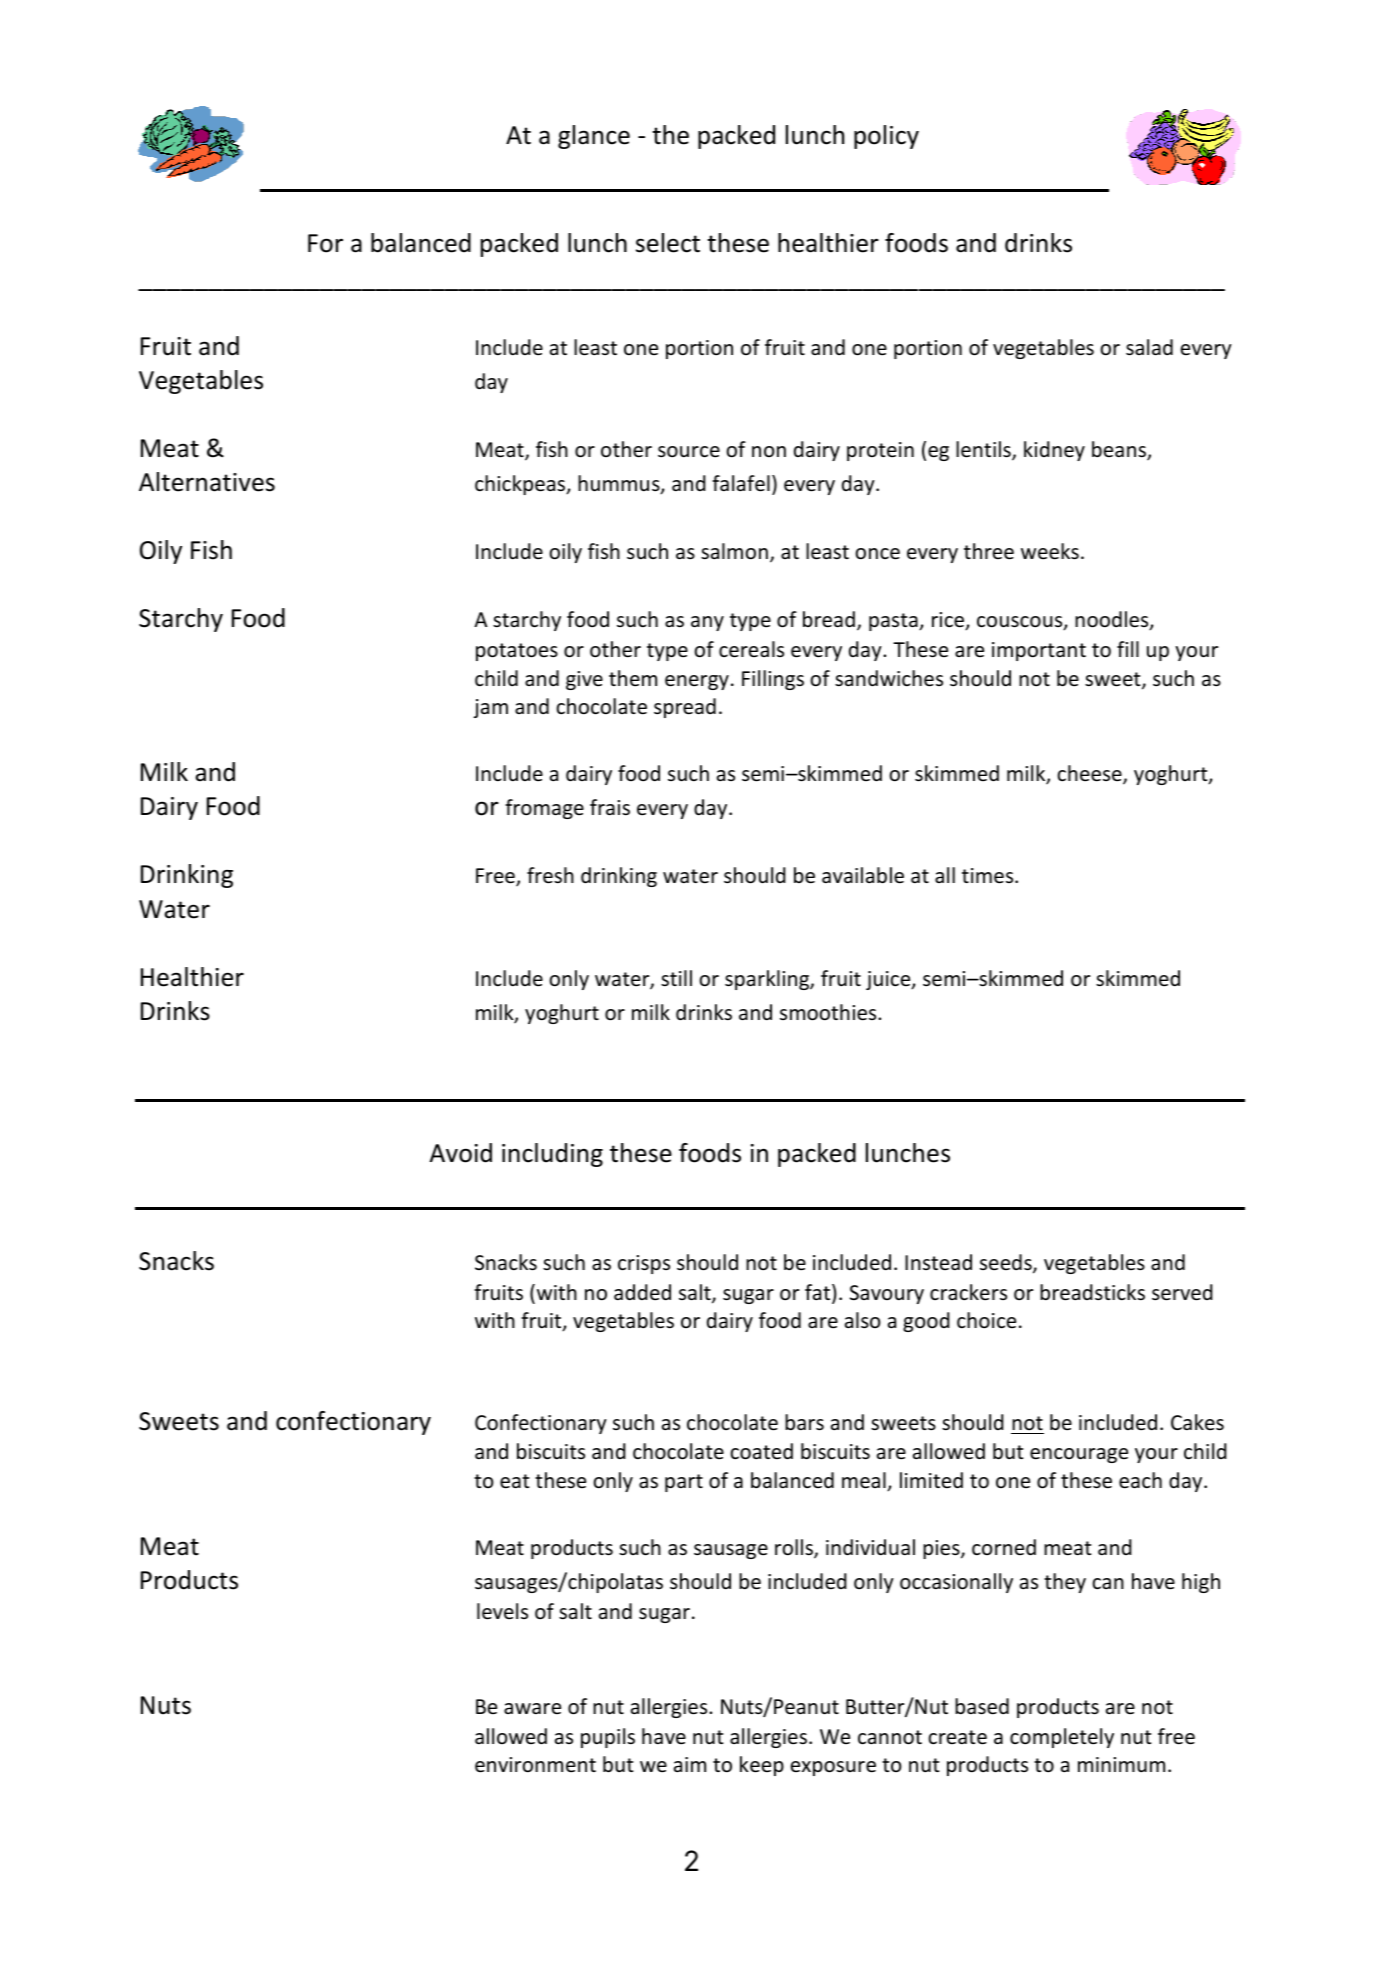 Image resolution: width=1387 pixels, height=1961 pixels. Describe the element at coordinates (668, 243) in the page. I see `select` at that location.
